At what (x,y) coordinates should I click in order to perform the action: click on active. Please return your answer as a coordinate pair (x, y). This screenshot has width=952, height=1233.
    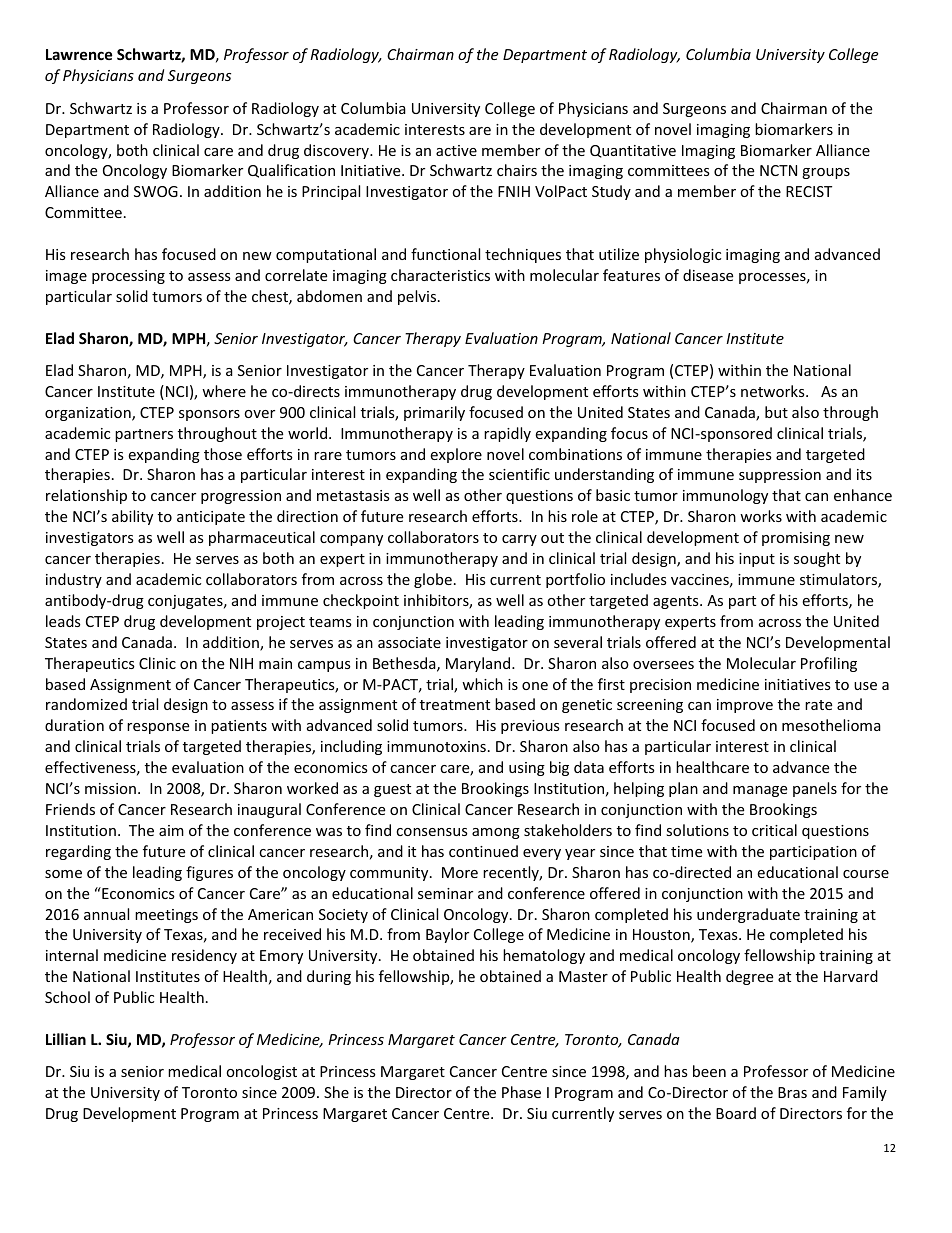
    Looking at the image, I should click on (456, 150).
